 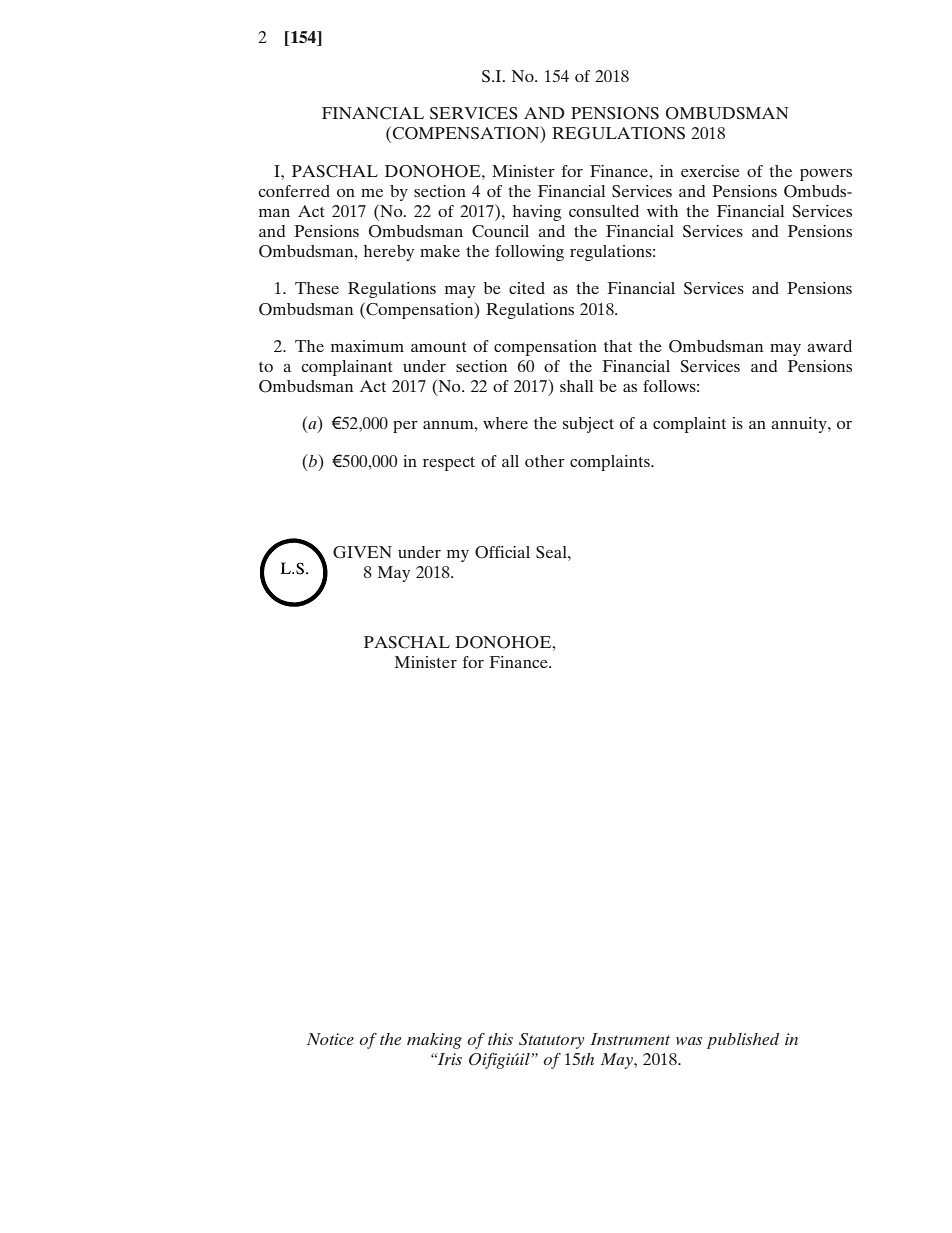 I want to click on conferred, so click(x=294, y=191).
